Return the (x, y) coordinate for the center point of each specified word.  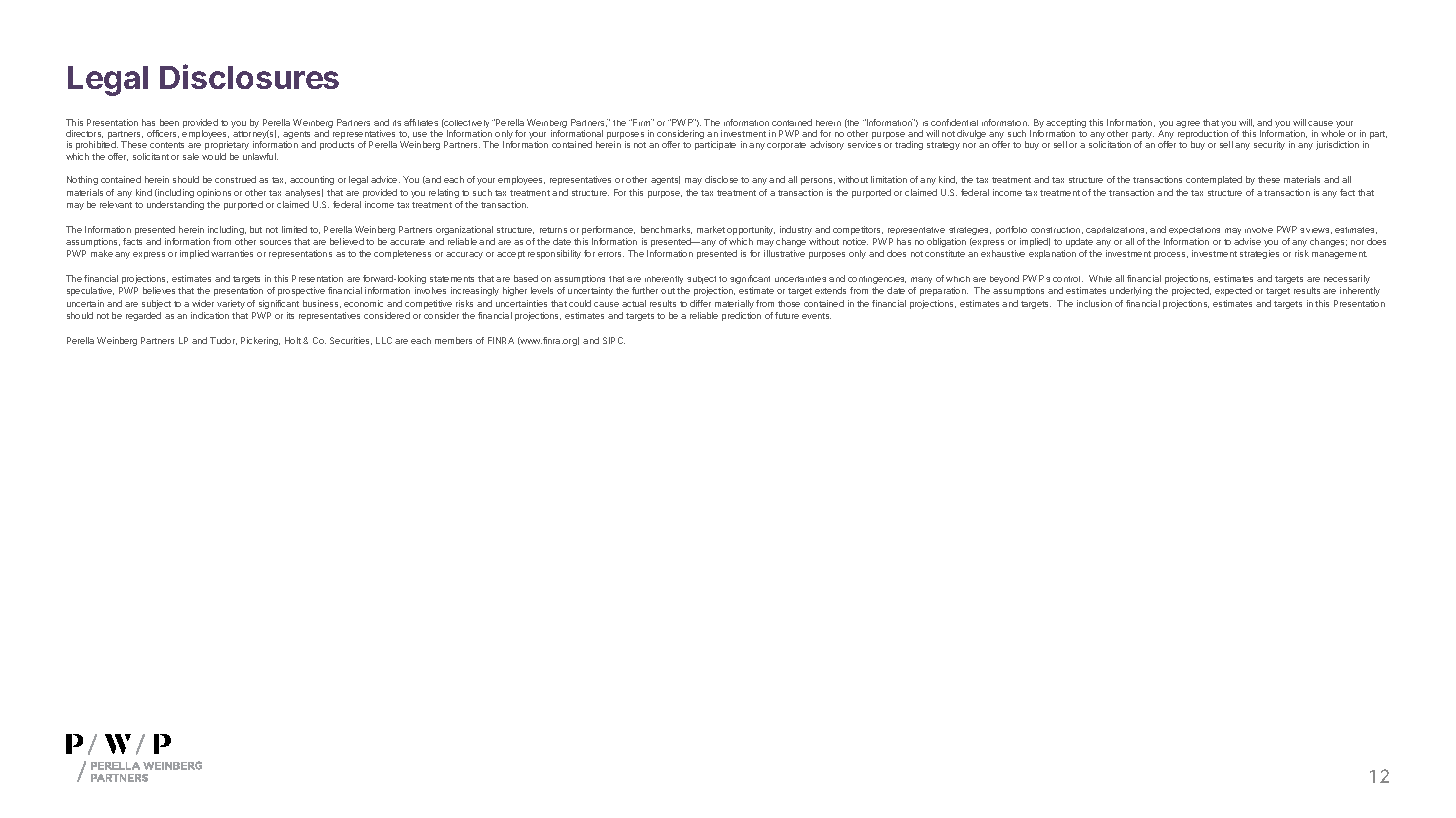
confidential (954, 122)
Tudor (223, 341)
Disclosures (249, 76)
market (711, 229)
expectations (1194, 230)
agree (1188, 124)
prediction (741, 316)
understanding (175, 205)
